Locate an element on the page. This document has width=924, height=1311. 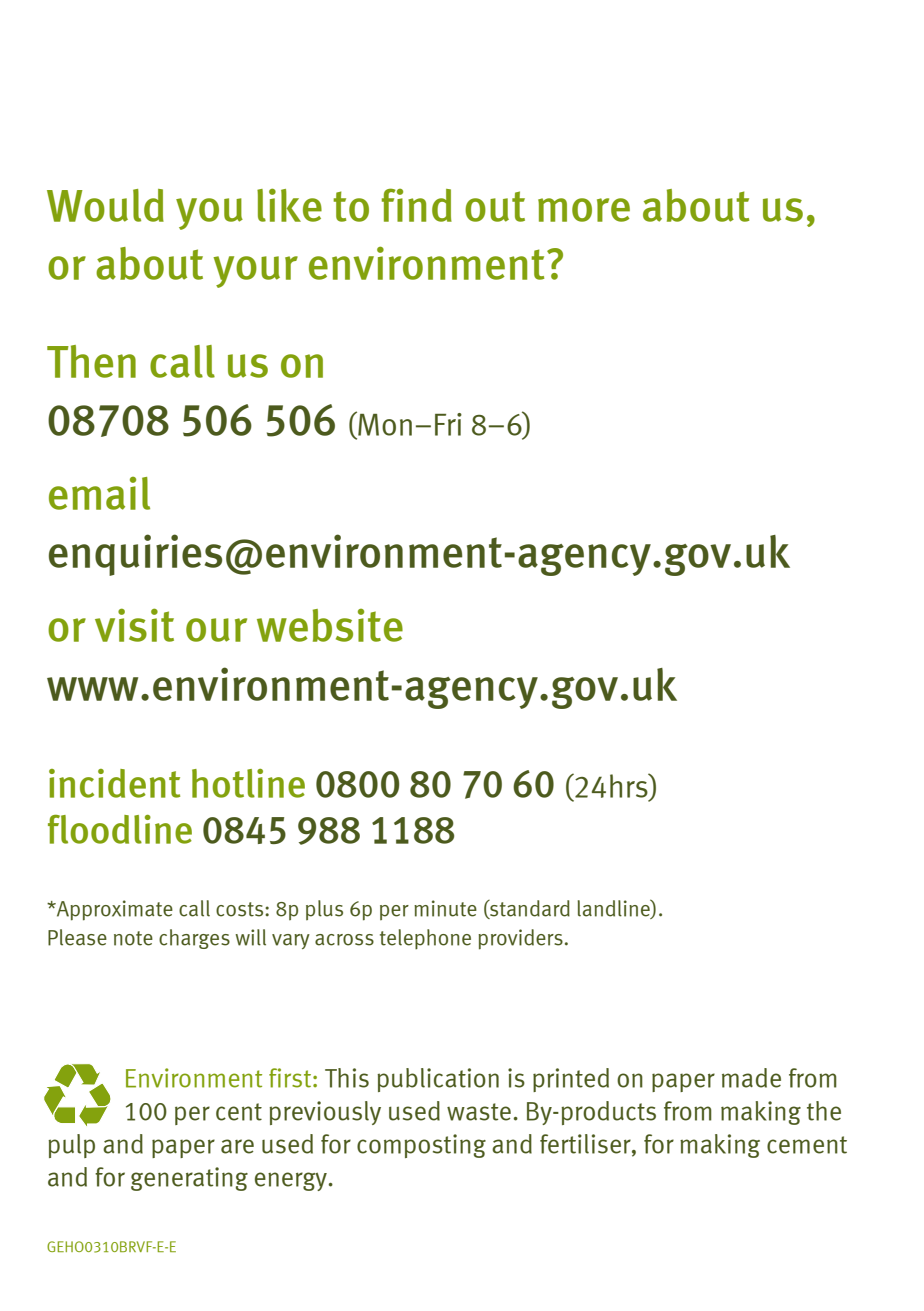
visit is located at coordinates (134, 625).
